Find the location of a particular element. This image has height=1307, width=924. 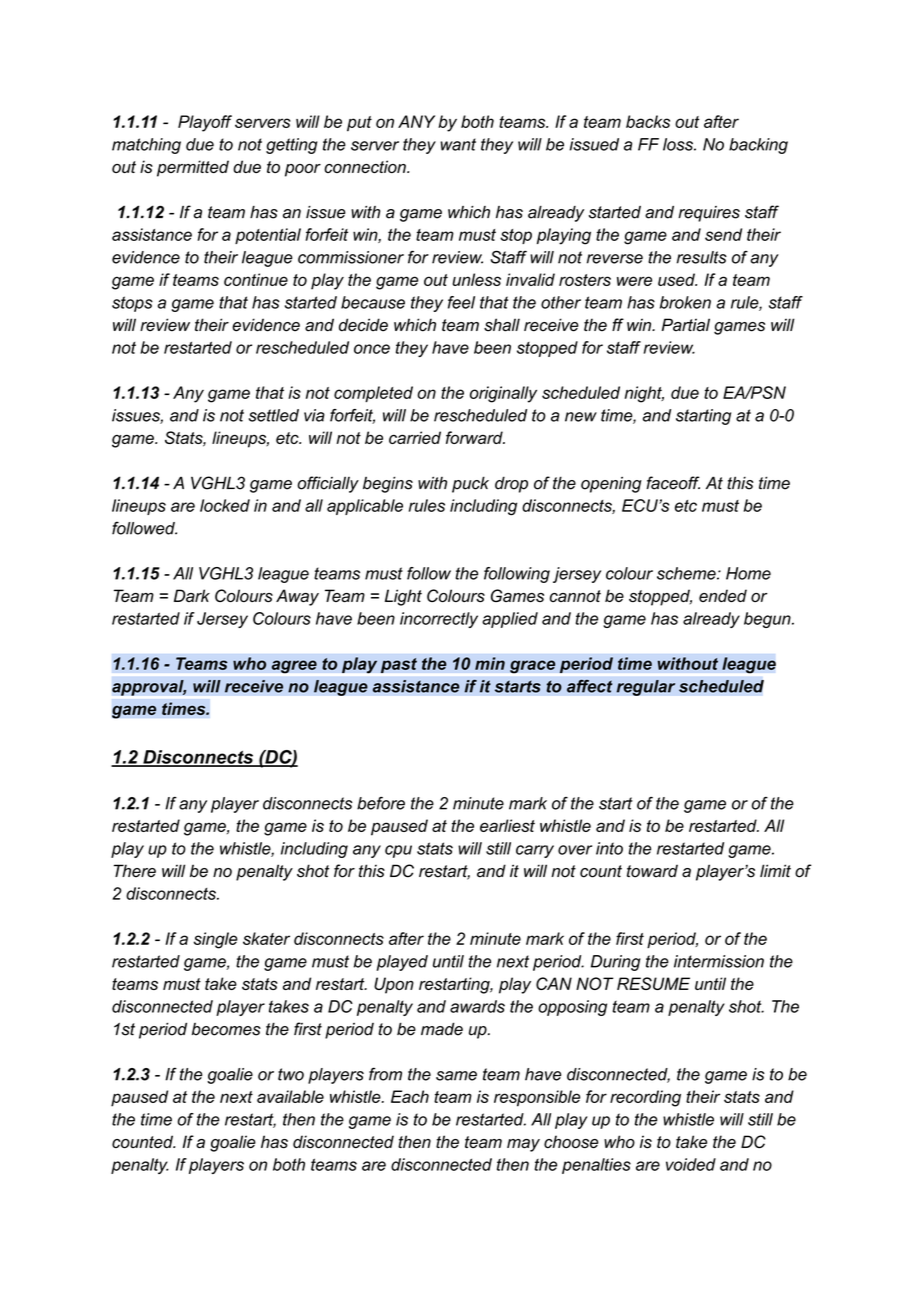

permitted is located at coordinates (193, 168).
